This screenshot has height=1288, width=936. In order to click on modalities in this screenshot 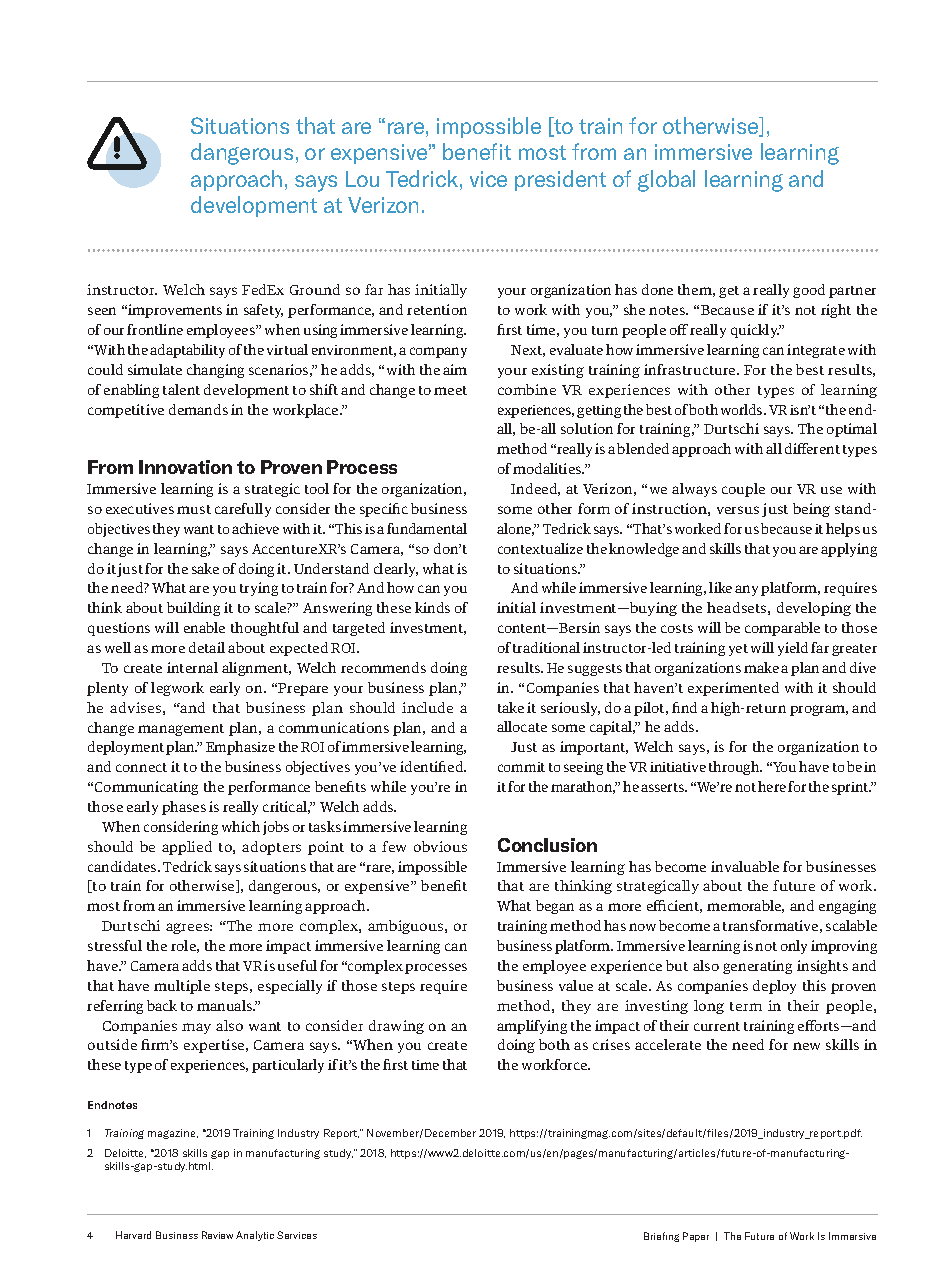, I will do `click(548, 468)`.
